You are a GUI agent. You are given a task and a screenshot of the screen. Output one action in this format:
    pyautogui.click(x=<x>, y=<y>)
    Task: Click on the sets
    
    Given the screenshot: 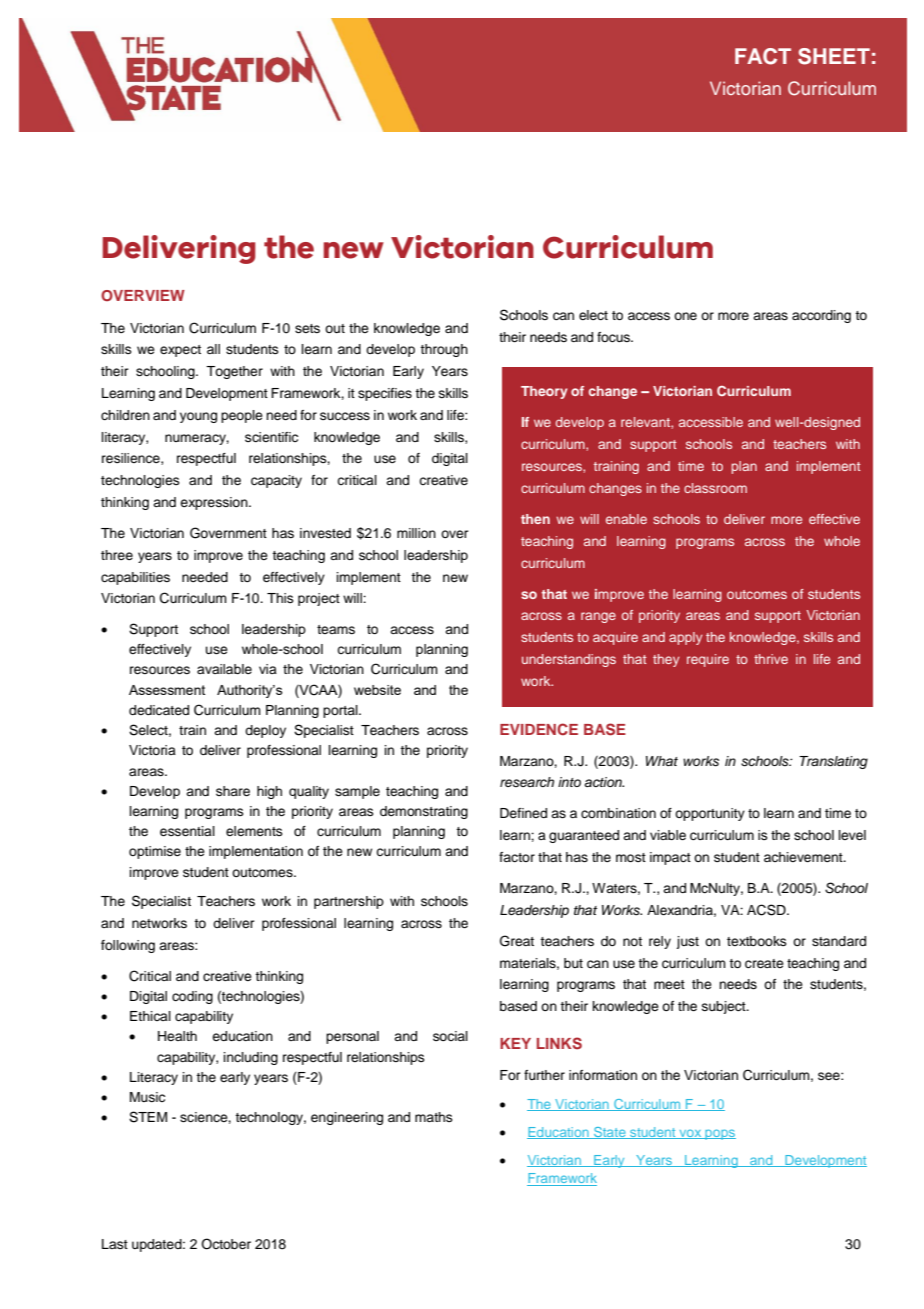 What is the action you would take?
    pyautogui.click(x=307, y=328)
